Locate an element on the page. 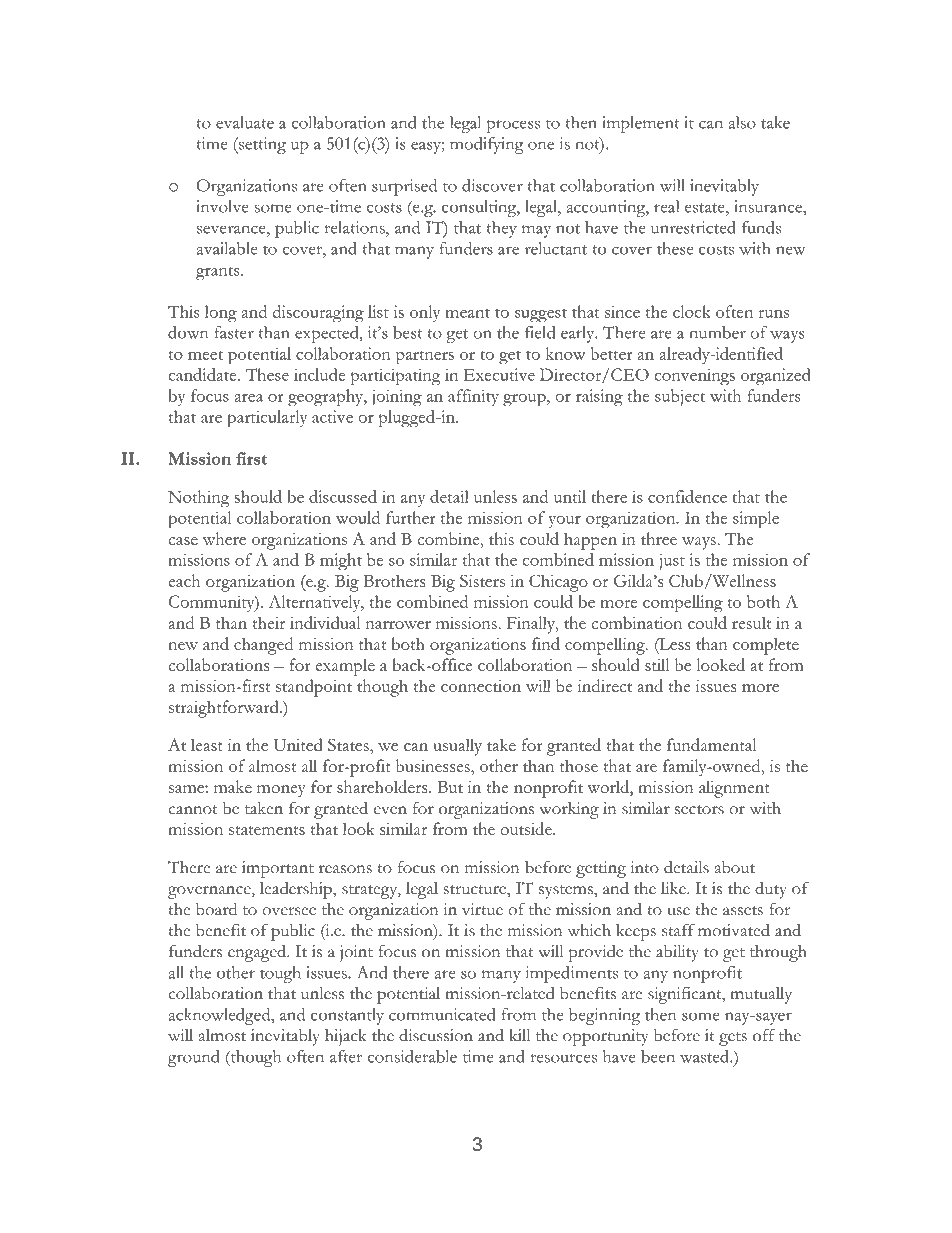 This image has width=952, height=1233. evaluate is located at coordinates (245, 122).
